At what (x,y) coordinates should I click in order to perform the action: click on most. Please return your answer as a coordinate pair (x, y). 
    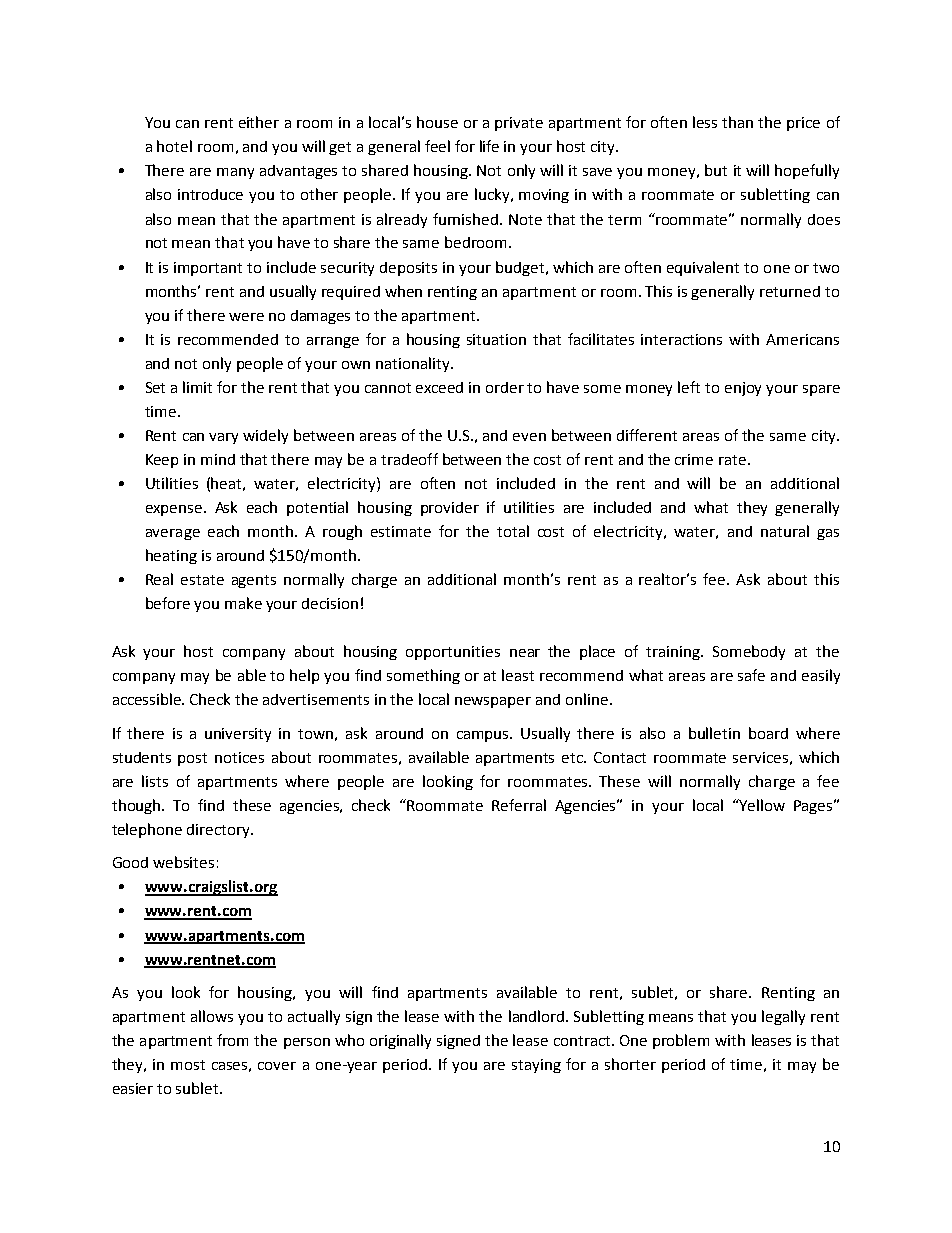
    Looking at the image, I should click on (188, 1065).
